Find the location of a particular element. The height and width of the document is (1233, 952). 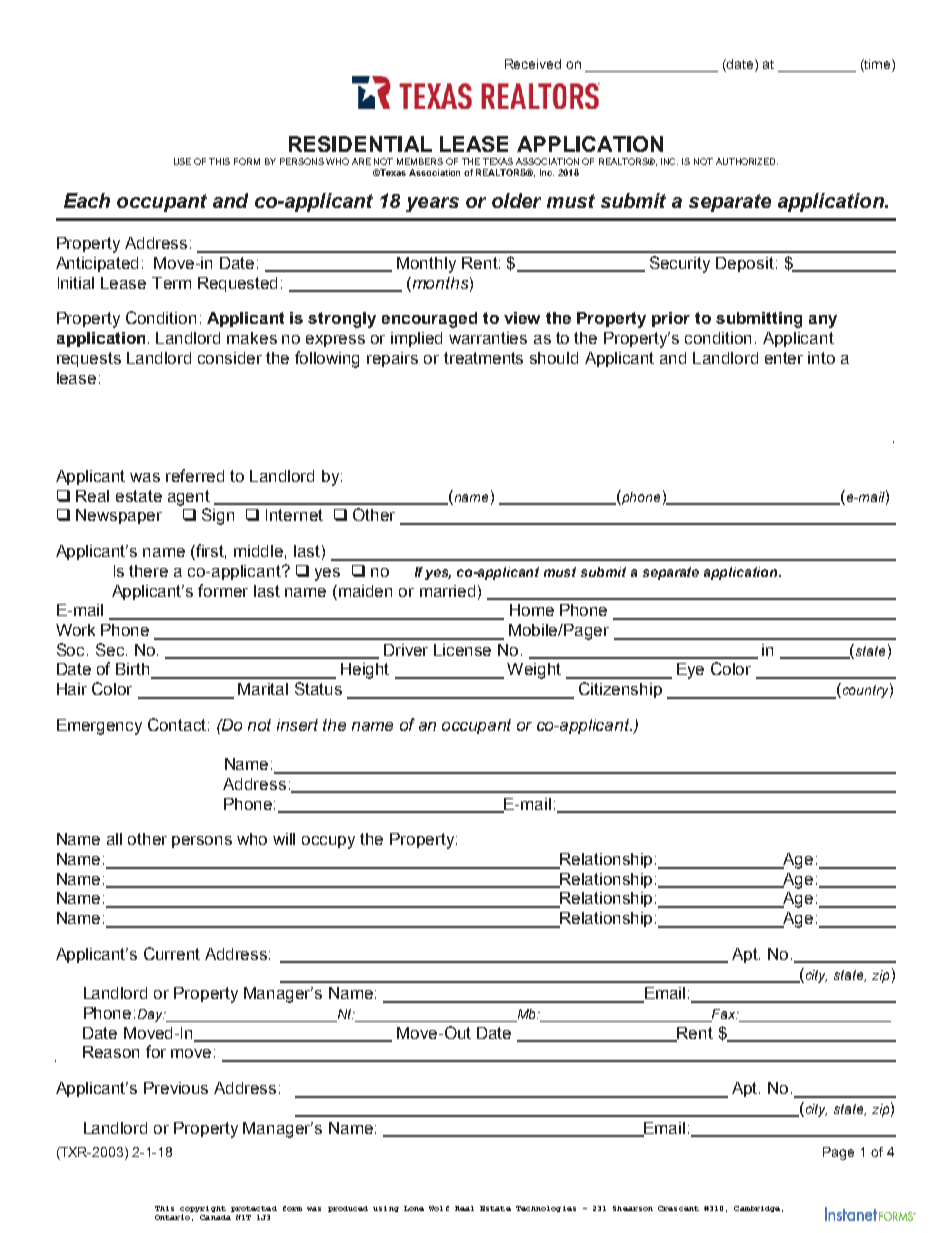

Received is located at coordinates (533, 64).
